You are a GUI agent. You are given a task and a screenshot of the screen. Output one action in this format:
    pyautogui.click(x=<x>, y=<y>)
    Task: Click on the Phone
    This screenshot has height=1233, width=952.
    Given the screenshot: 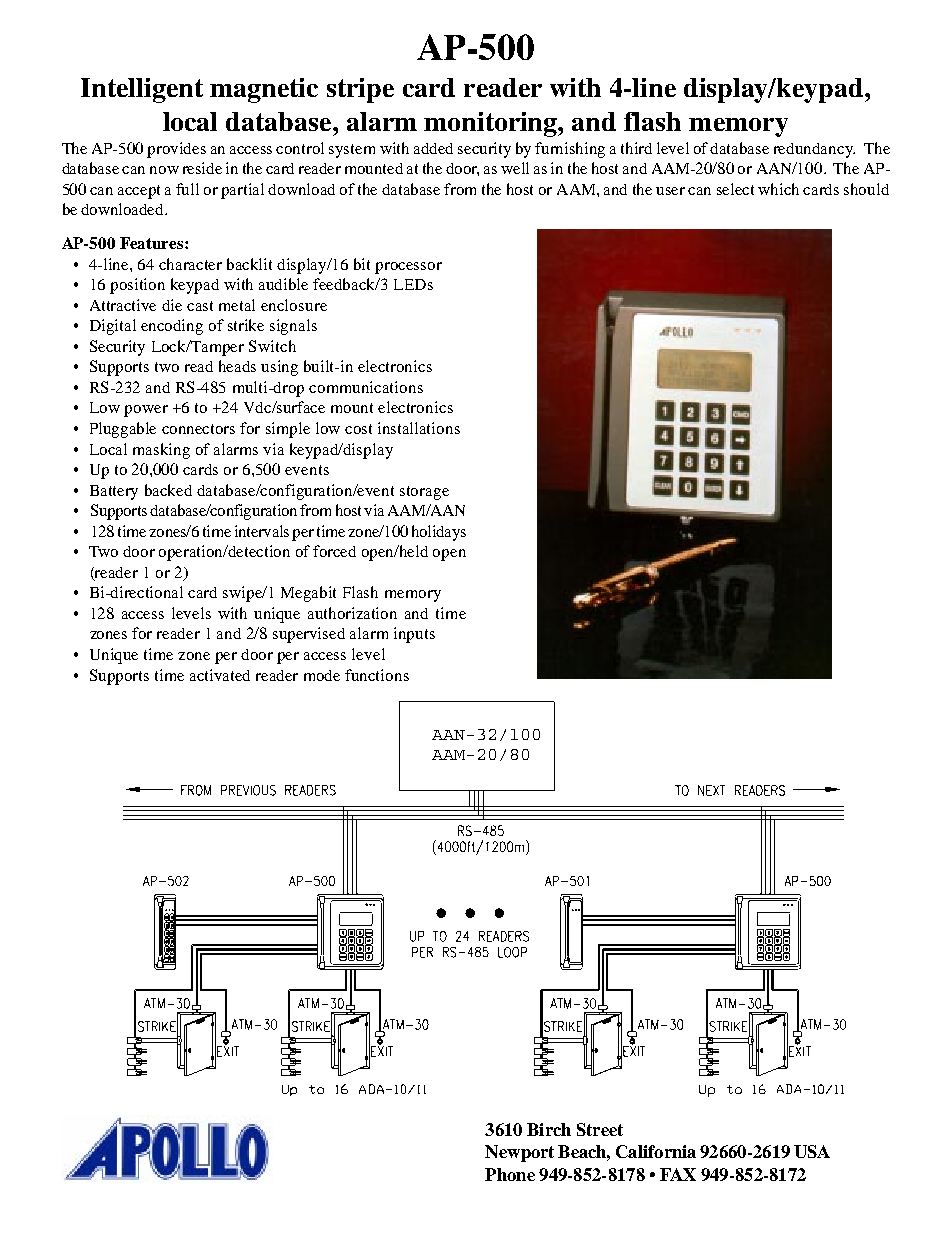 What is the action you would take?
    pyautogui.click(x=510, y=1174)
